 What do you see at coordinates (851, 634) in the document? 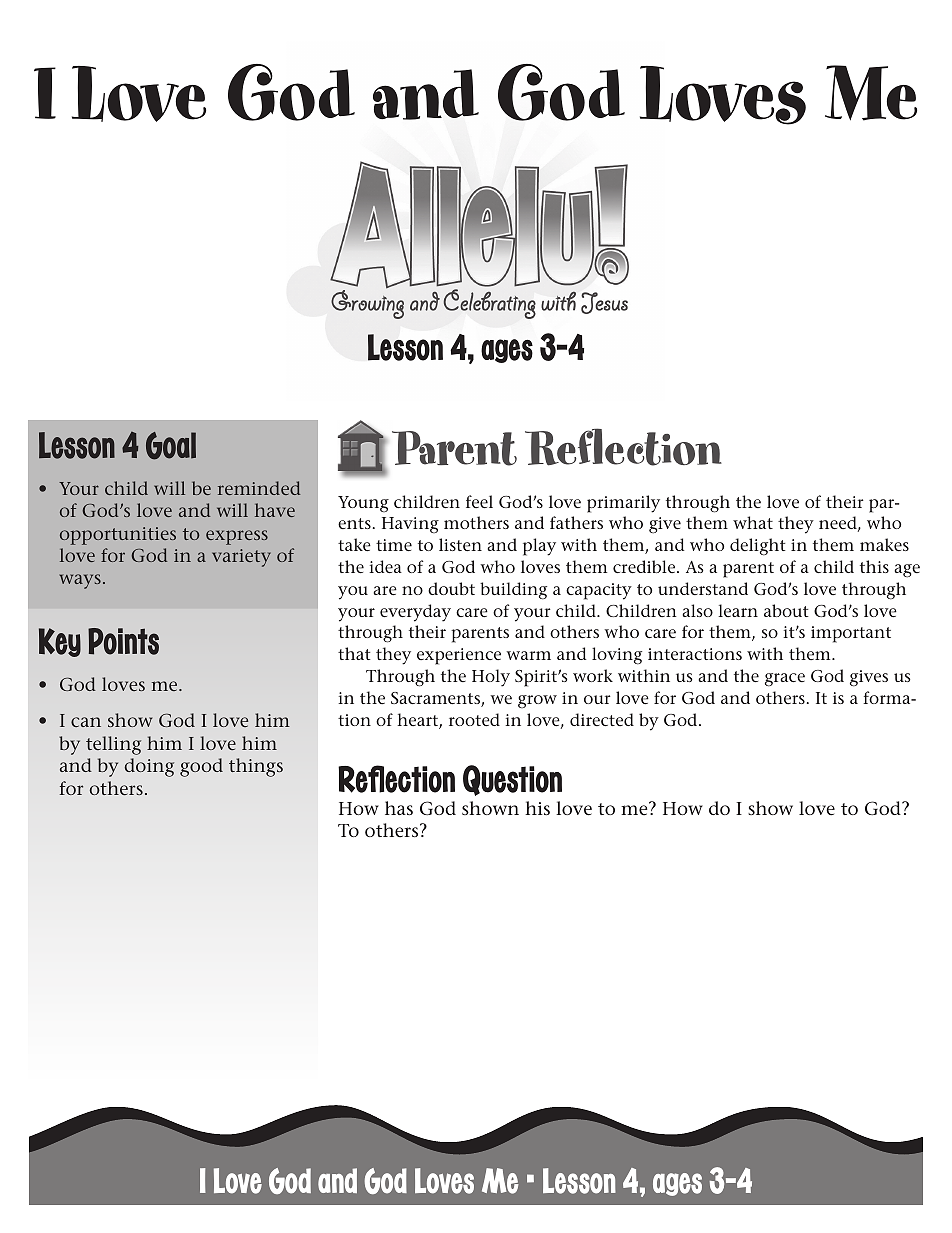
I see `important` at bounding box center [851, 634].
